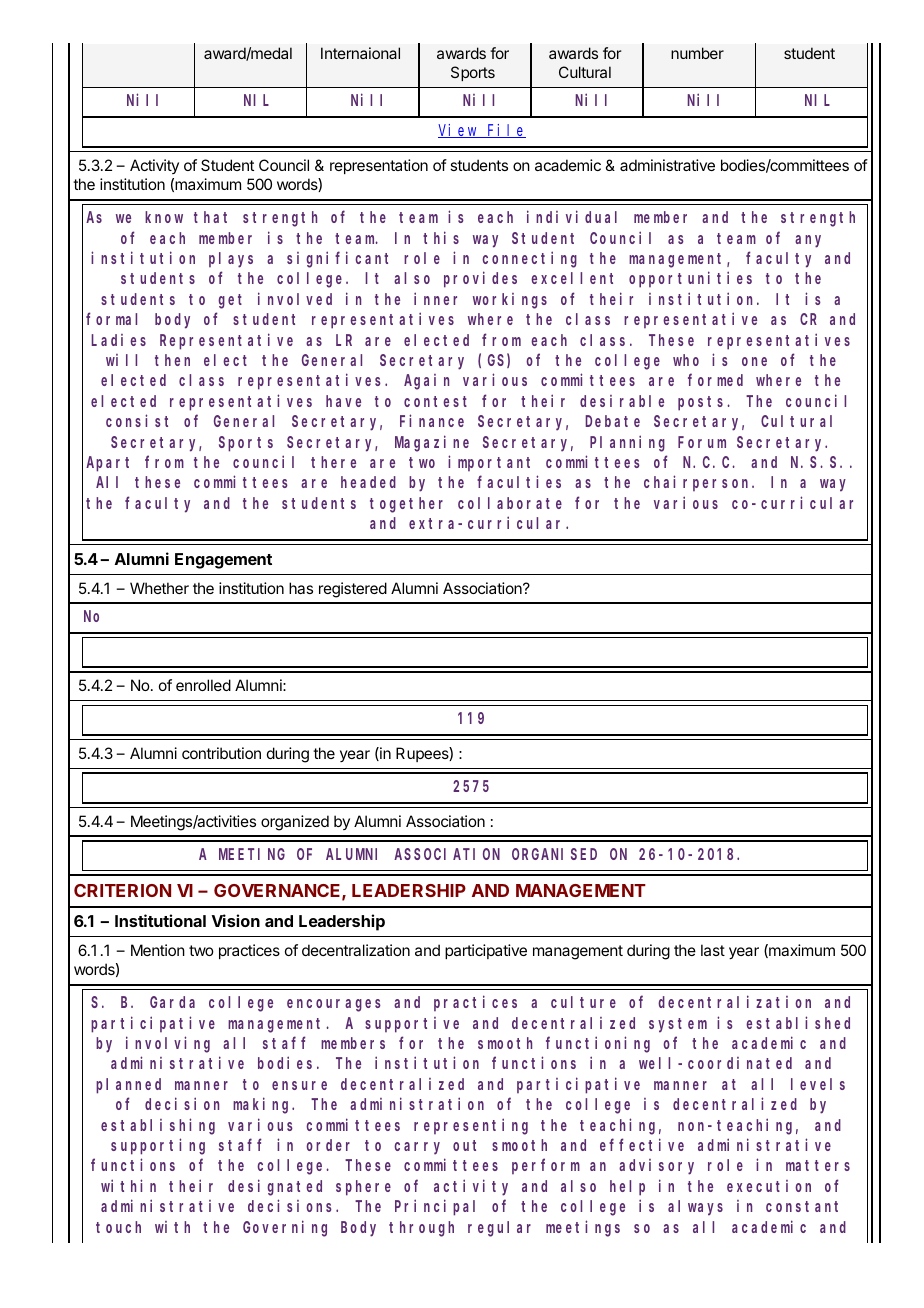  Describe the element at coordinates (164, 217) in the screenshot. I see `know` at that location.
